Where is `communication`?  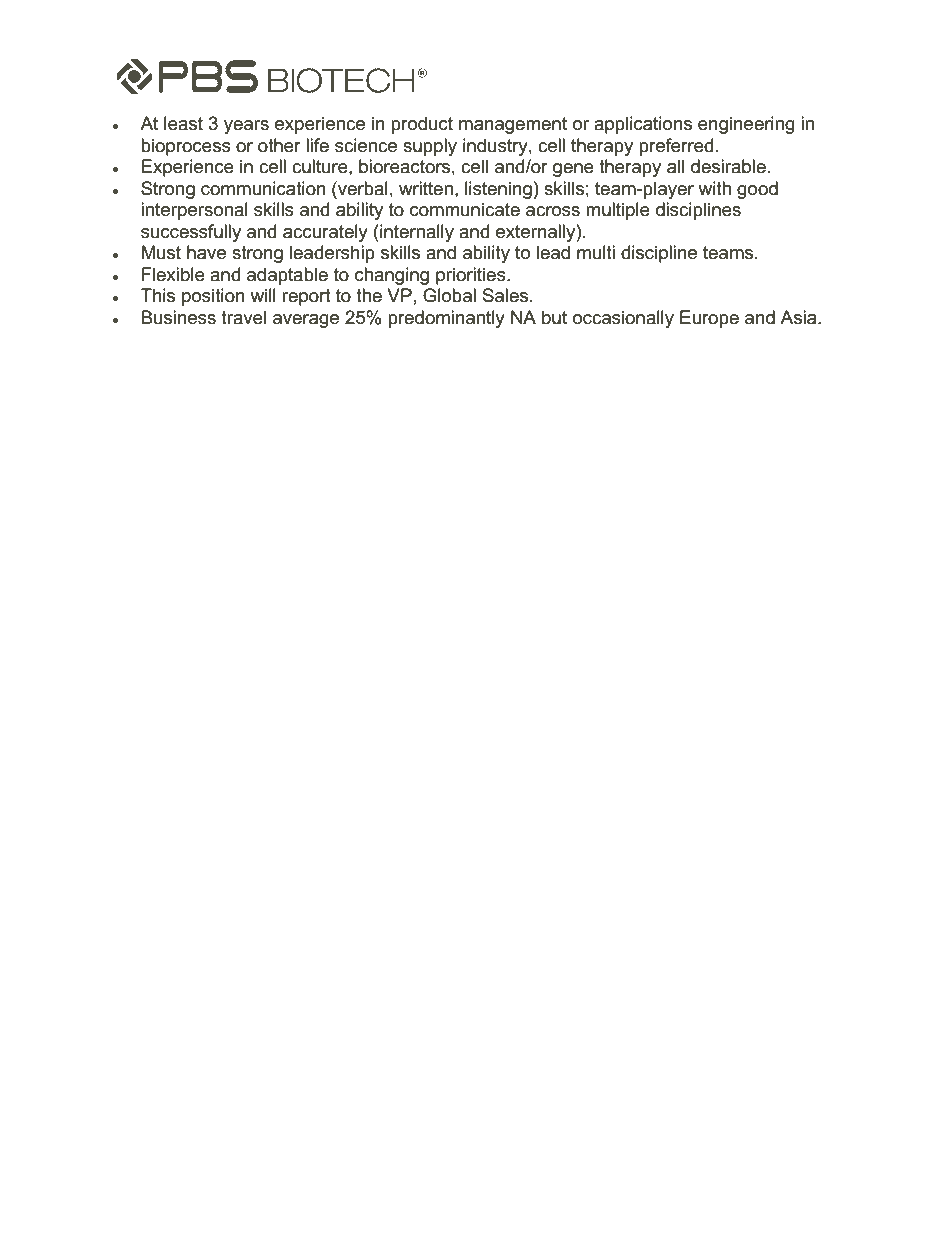 communication is located at coordinates (263, 188).
